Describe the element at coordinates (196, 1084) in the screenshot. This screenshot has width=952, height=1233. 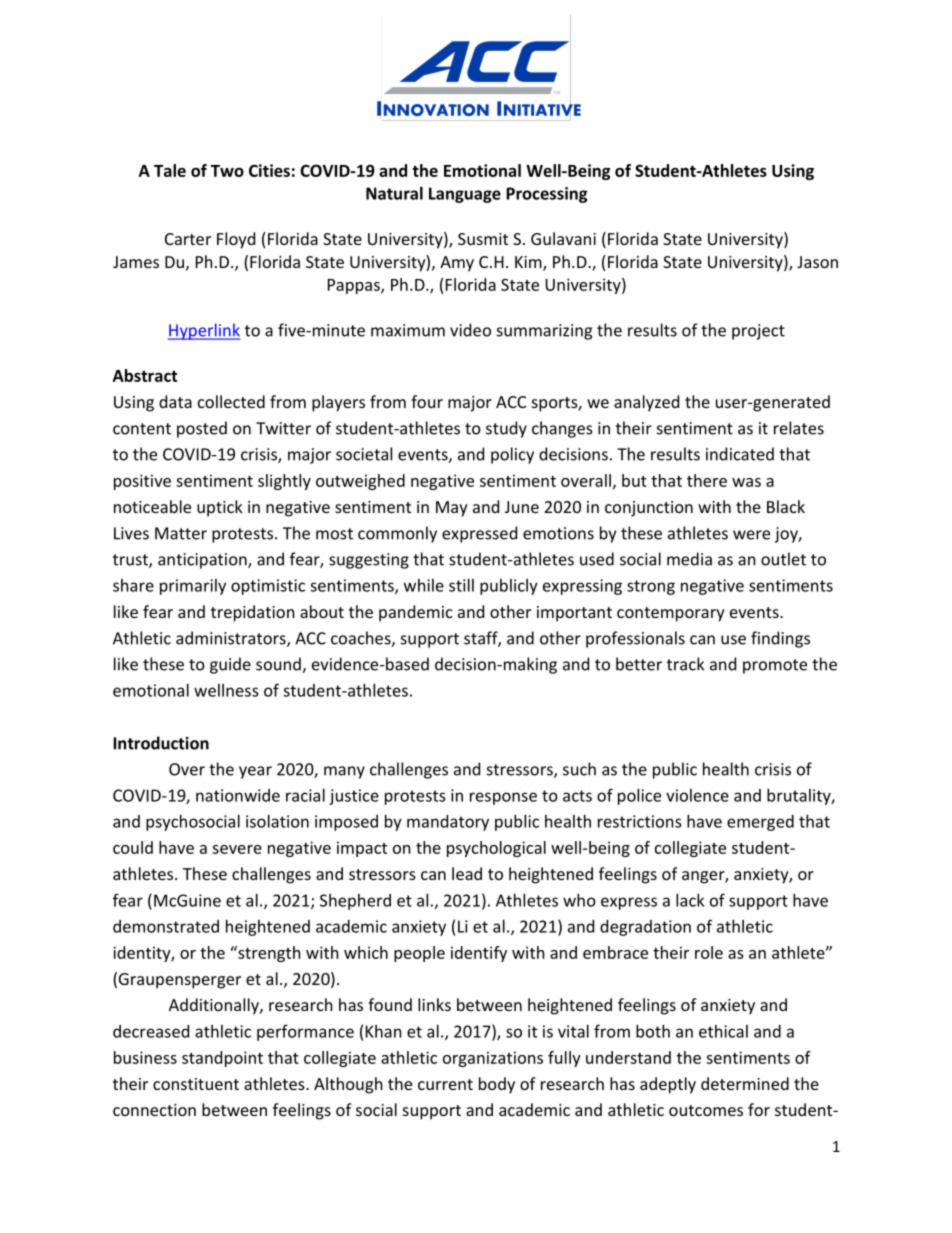
I see `constituent` at that location.
